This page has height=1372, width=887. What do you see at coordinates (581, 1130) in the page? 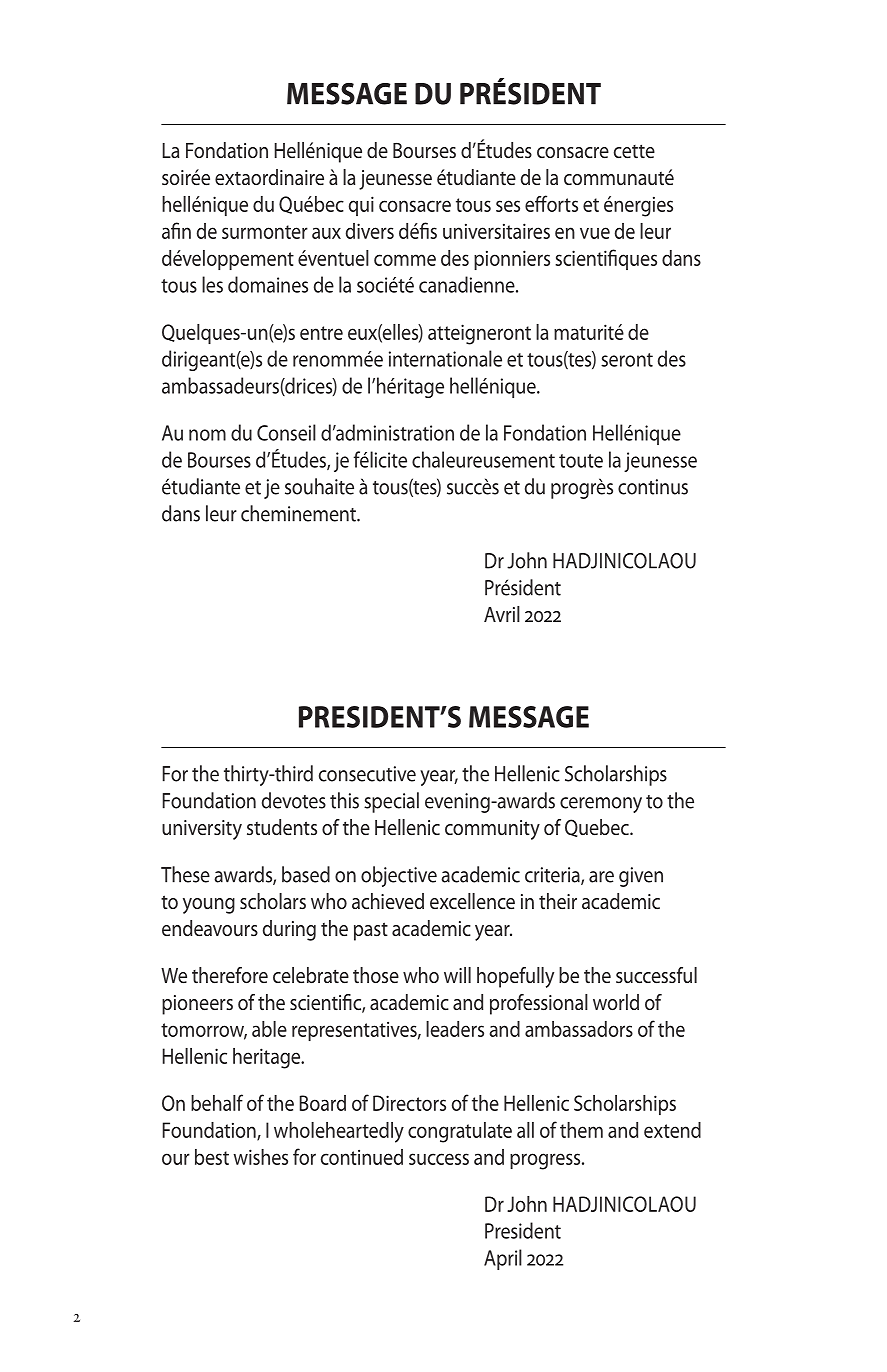
I see `them` at bounding box center [581, 1130].
